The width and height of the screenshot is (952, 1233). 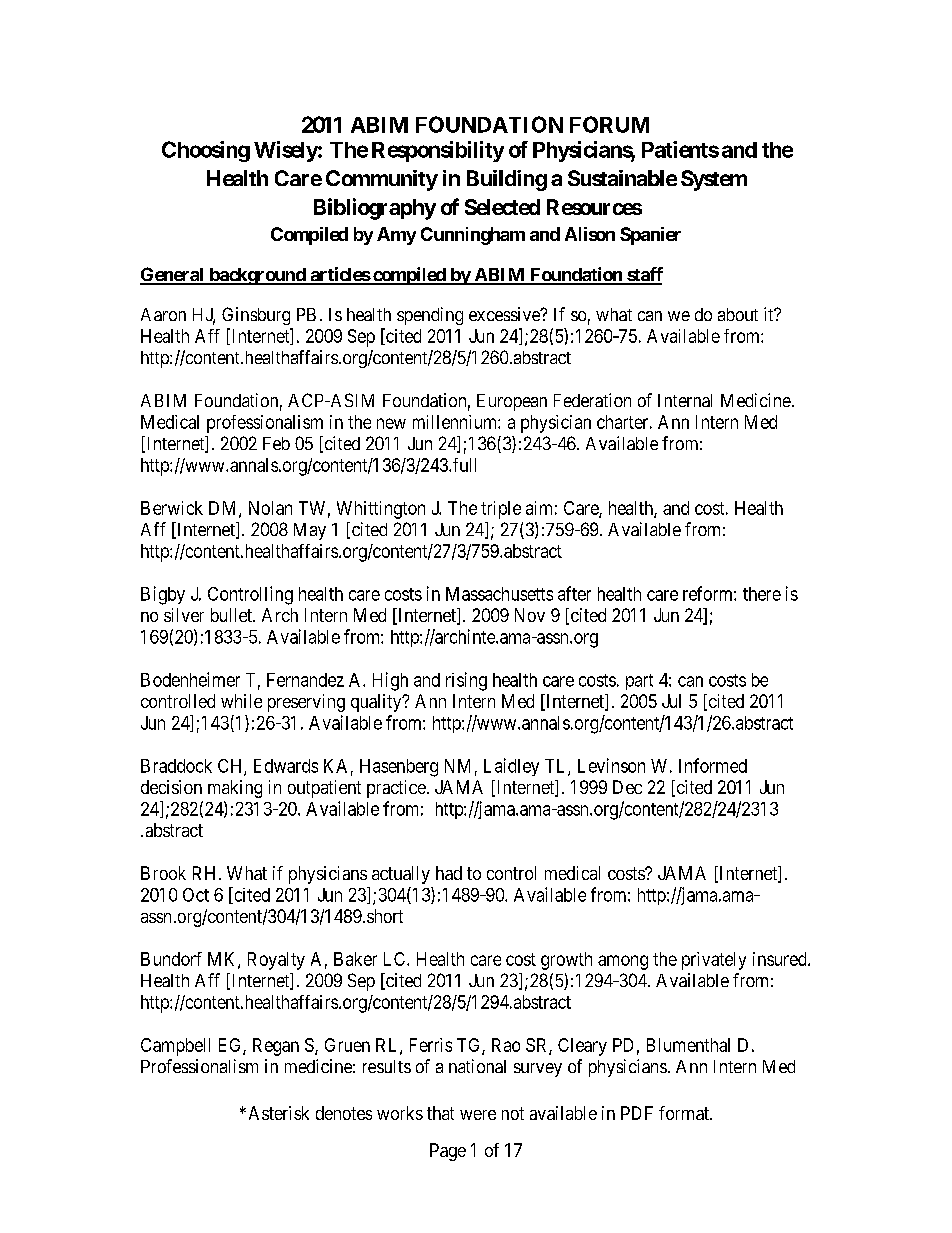 I want to click on about, so click(x=738, y=314).
